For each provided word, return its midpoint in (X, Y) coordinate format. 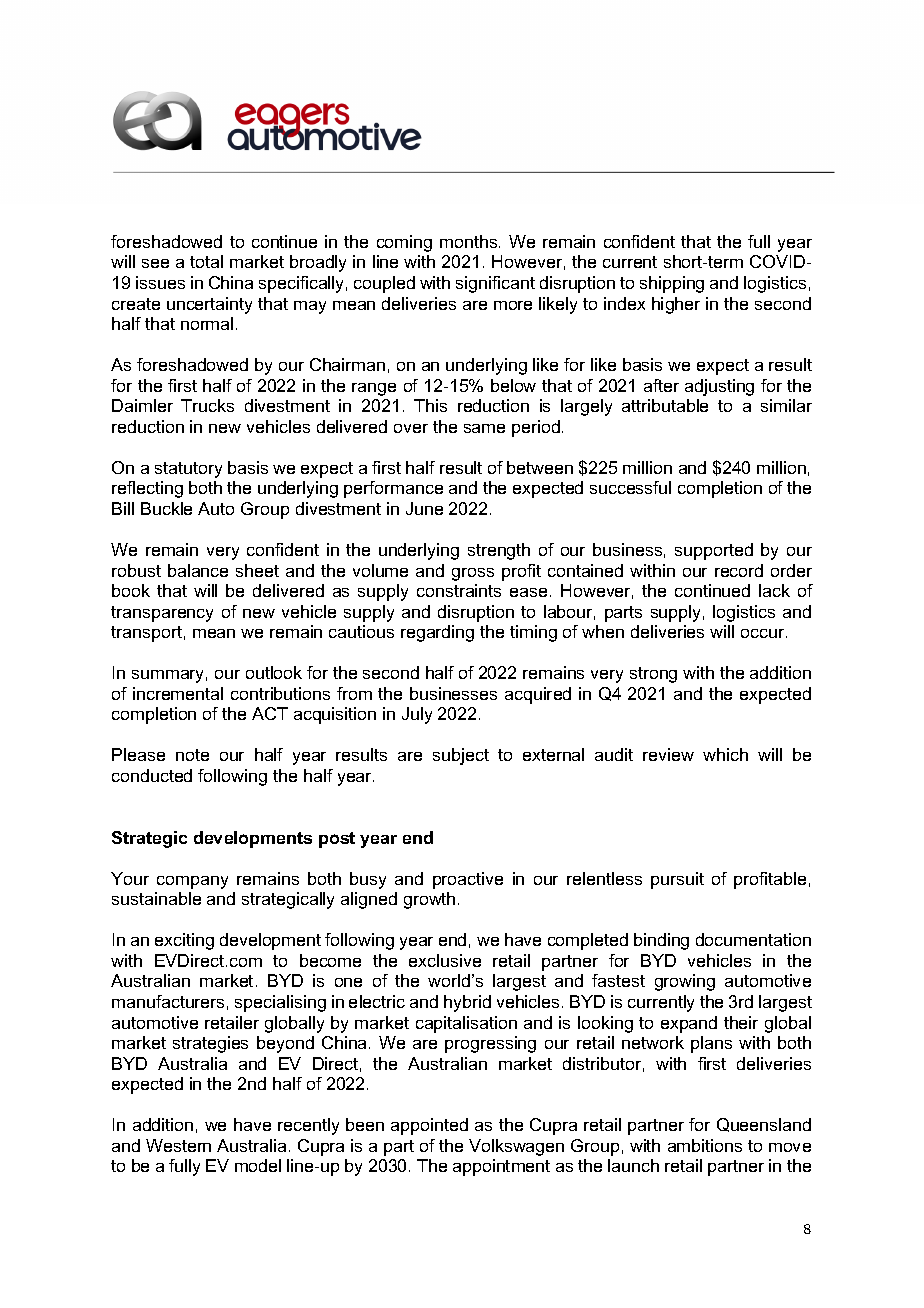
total (206, 261)
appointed (429, 1126)
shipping (672, 284)
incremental (178, 693)
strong (653, 675)
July (417, 715)
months (470, 241)
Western (178, 1145)
